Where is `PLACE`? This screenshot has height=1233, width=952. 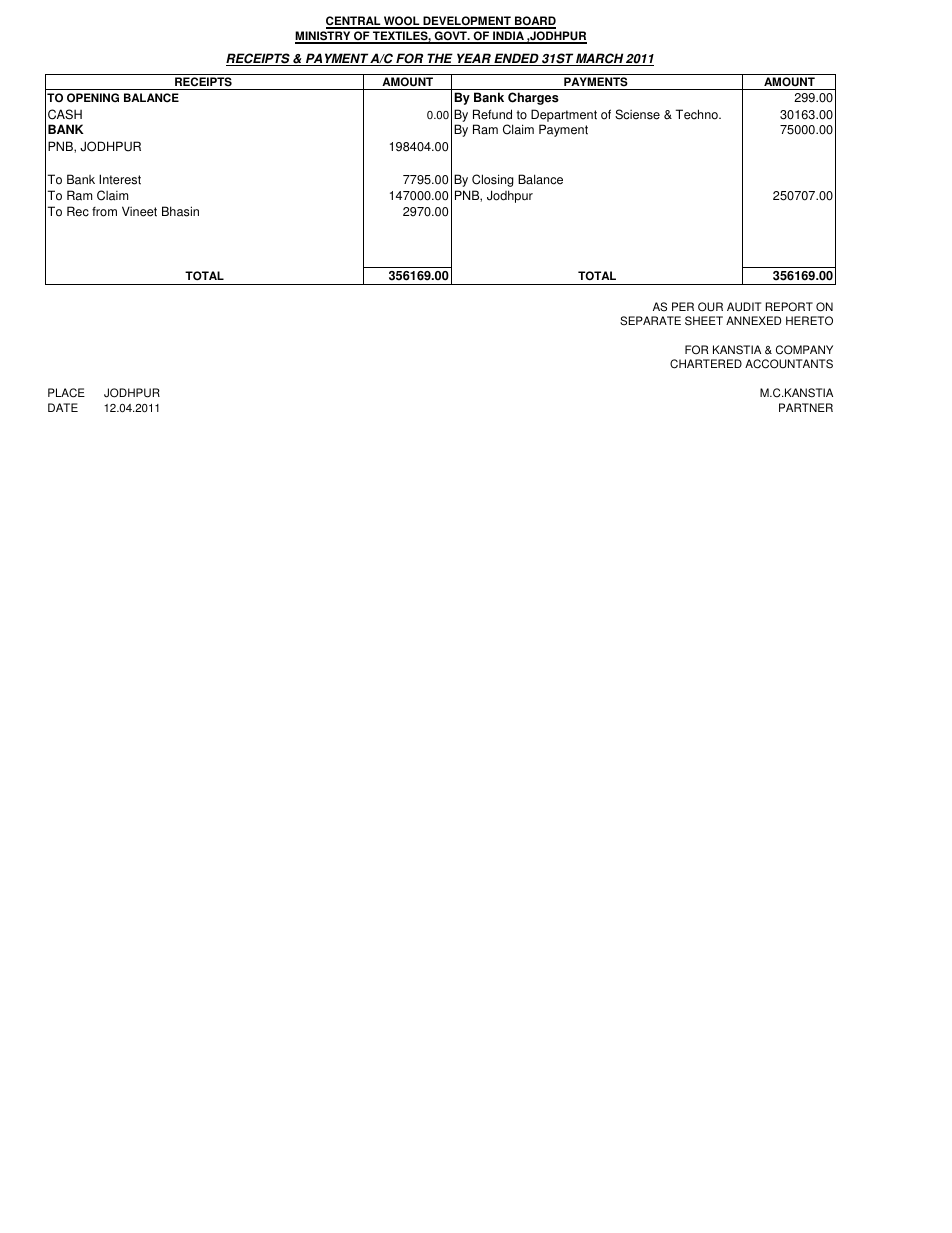
PLACE is located at coordinates (66, 393).
